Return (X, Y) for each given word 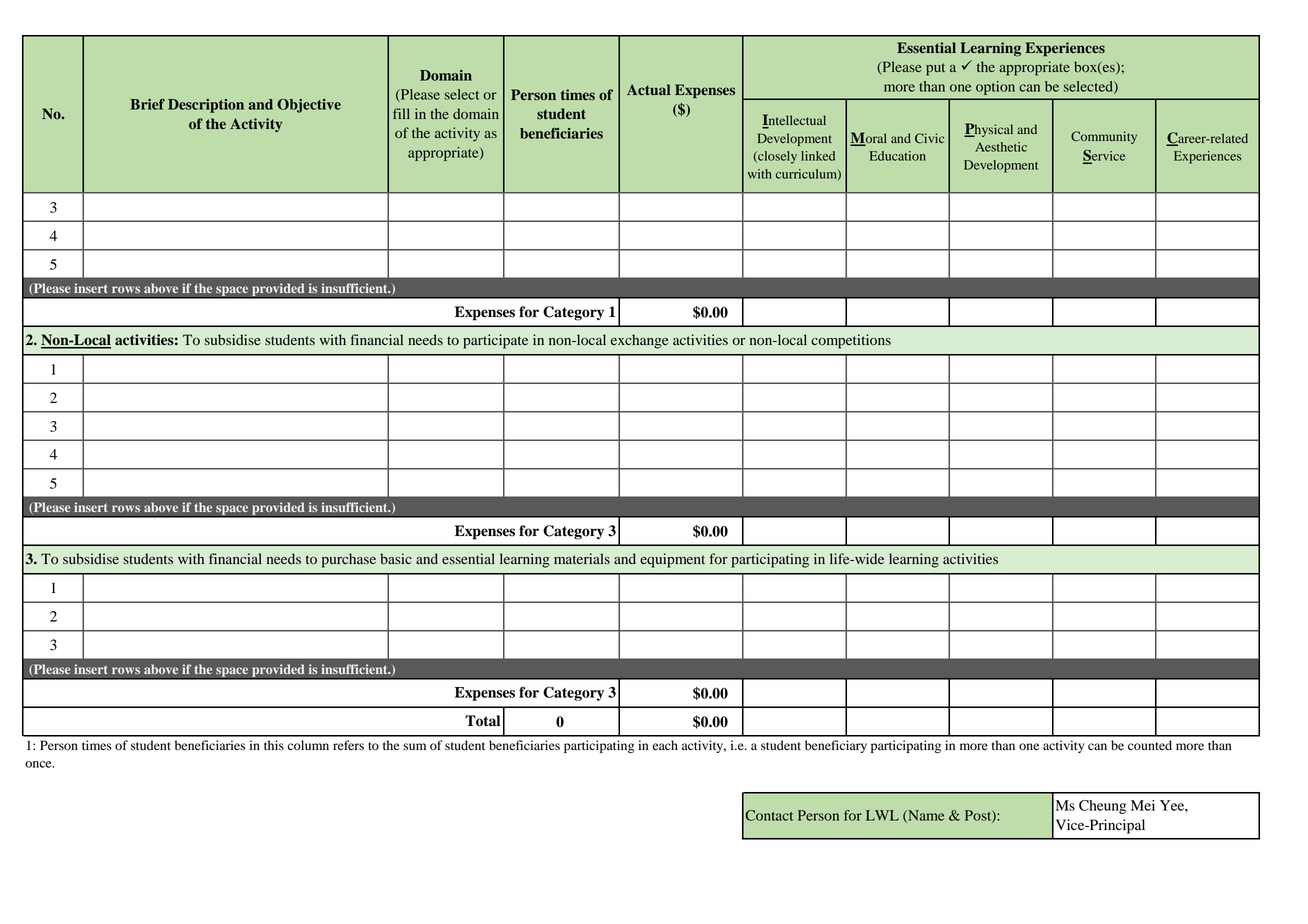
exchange (639, 341)
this (274, 745)
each (665, 745)
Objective (309, 105)
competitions (851, 341)
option (995, 88)
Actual (649, 89)
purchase (349, 560)
